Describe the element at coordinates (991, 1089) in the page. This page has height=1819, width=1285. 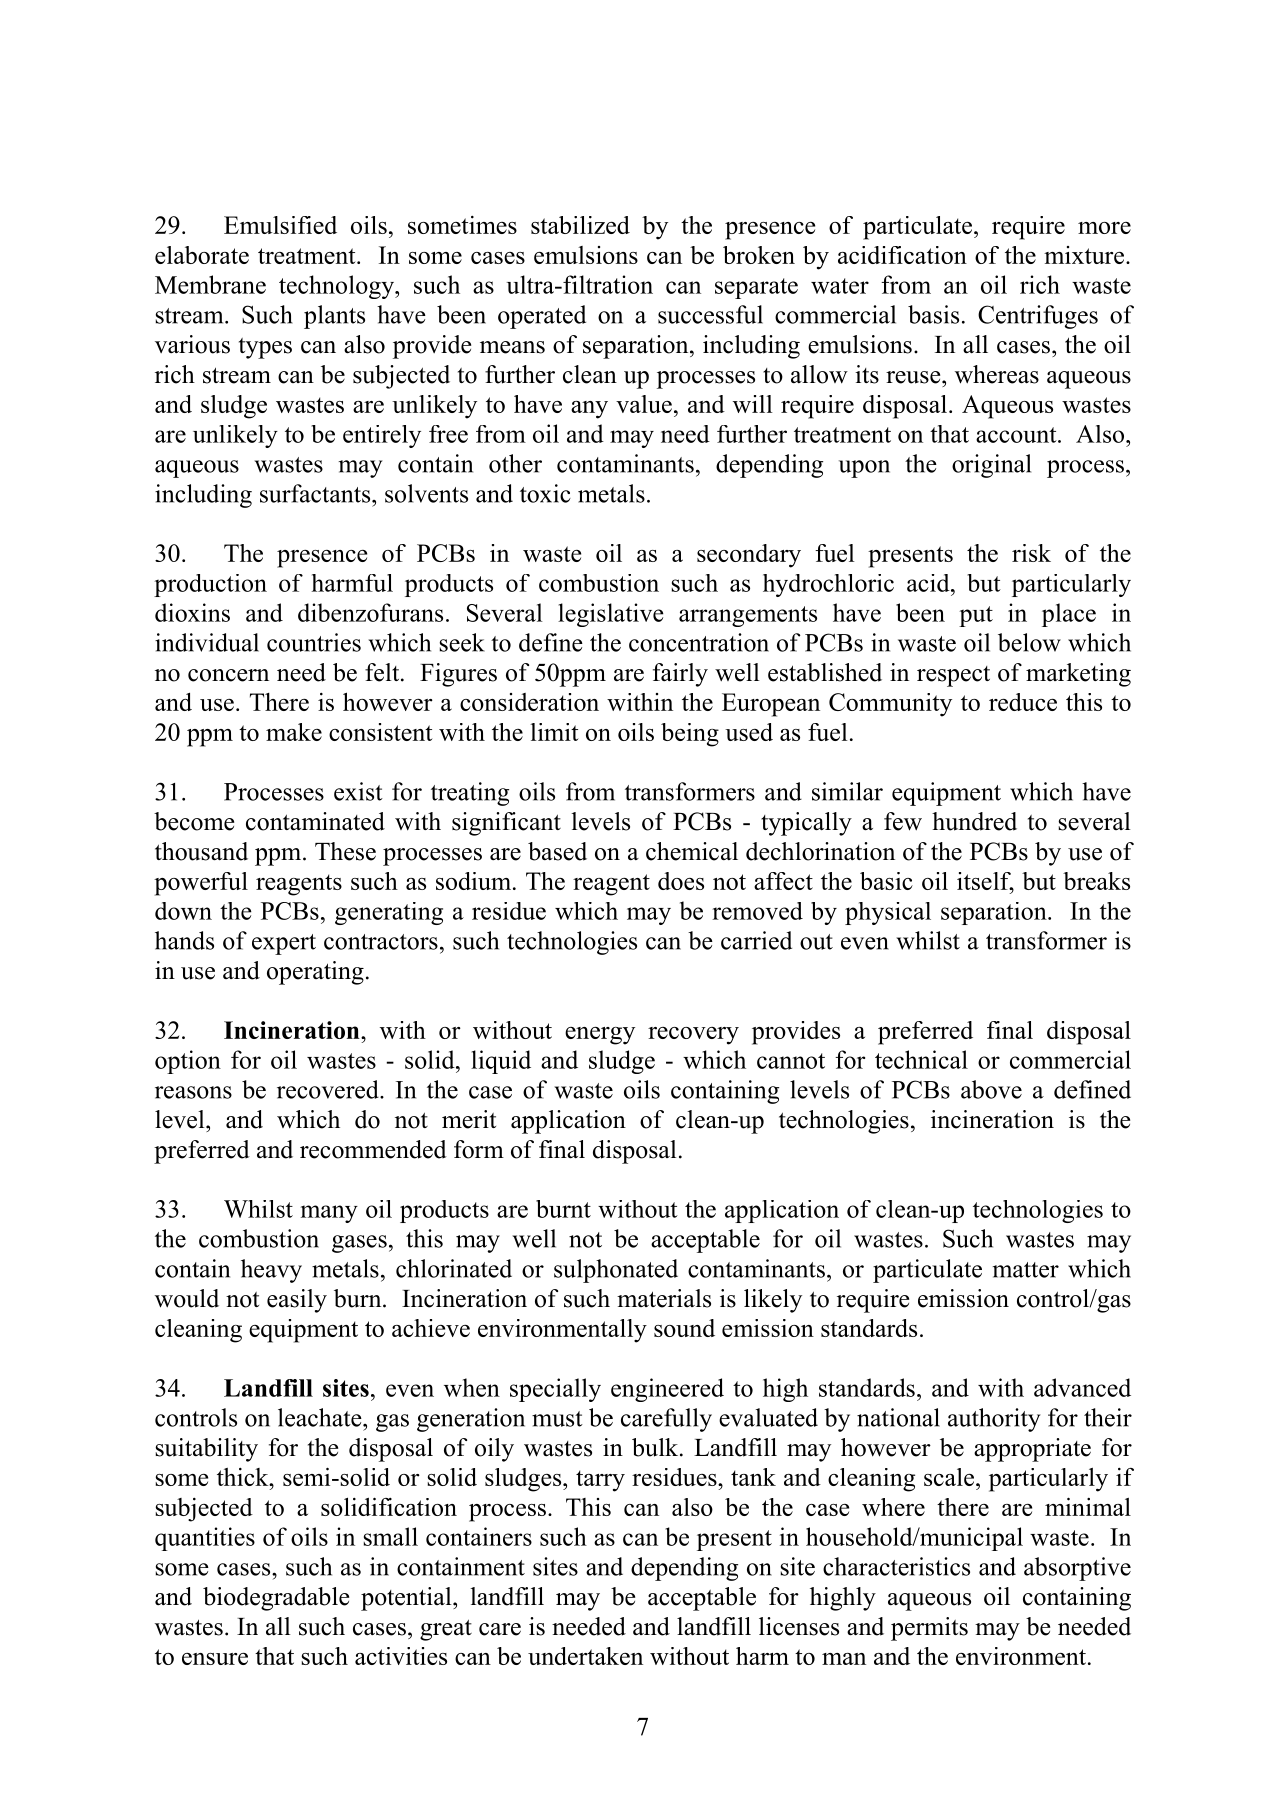
I see `above` at that location.
